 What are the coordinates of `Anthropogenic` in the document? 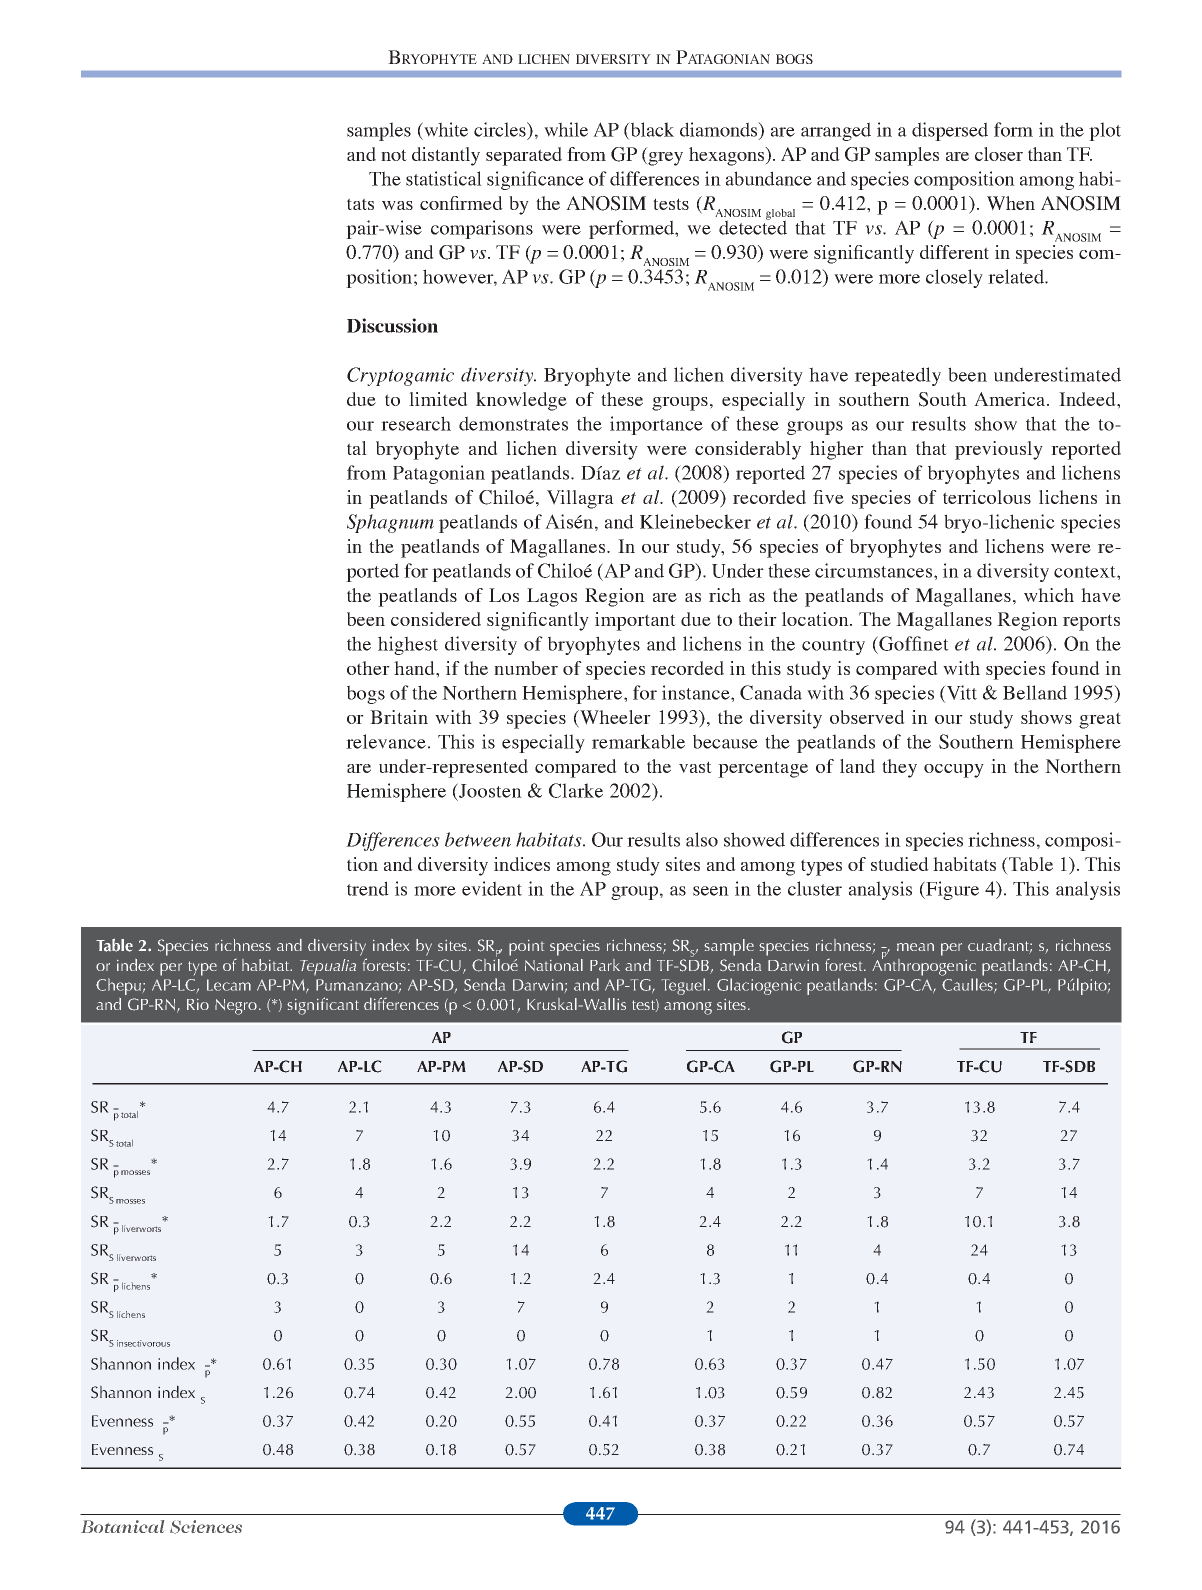 It's located at (924, 966).
